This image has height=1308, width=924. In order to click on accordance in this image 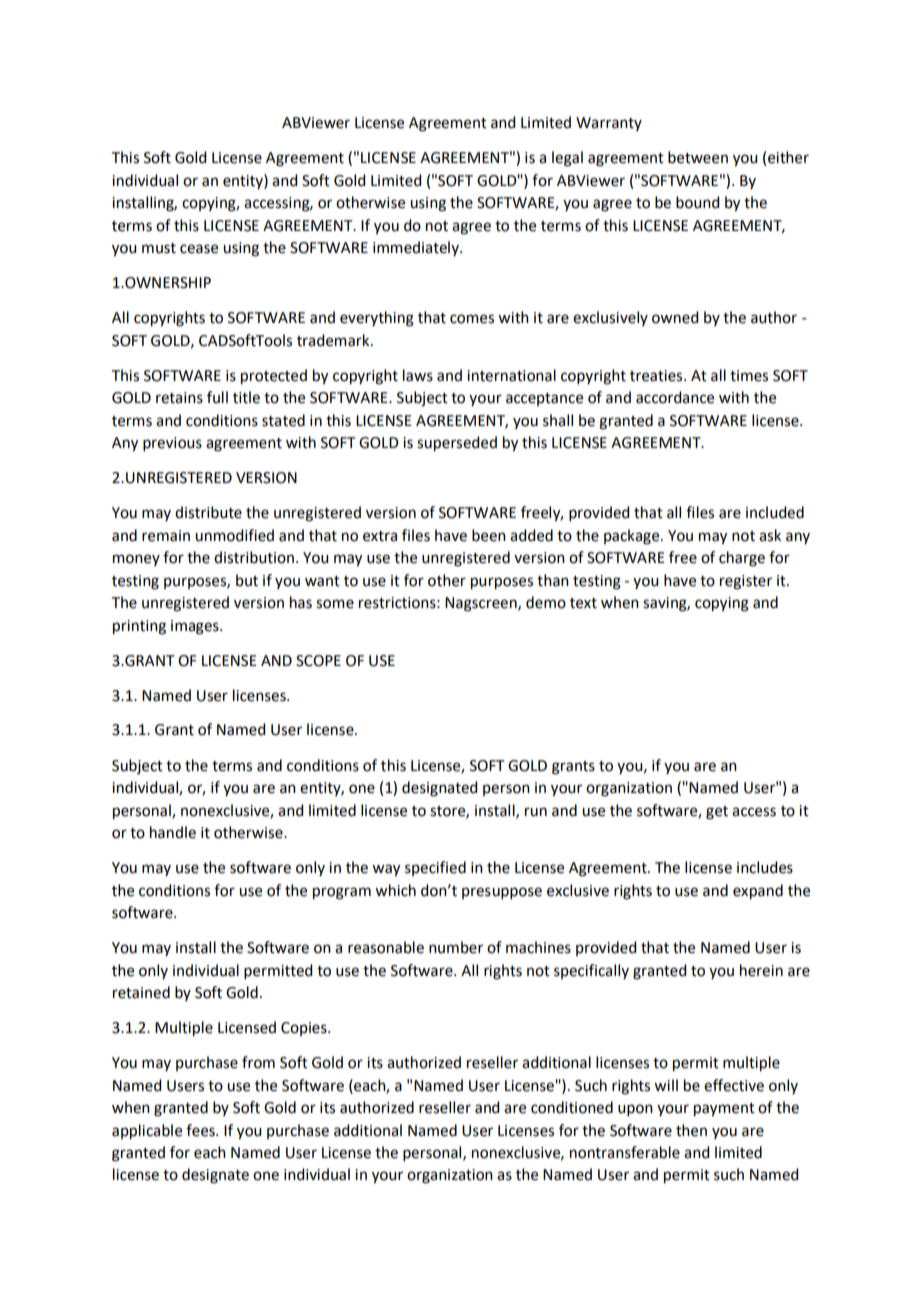, I will do `click(675, 397)`.
